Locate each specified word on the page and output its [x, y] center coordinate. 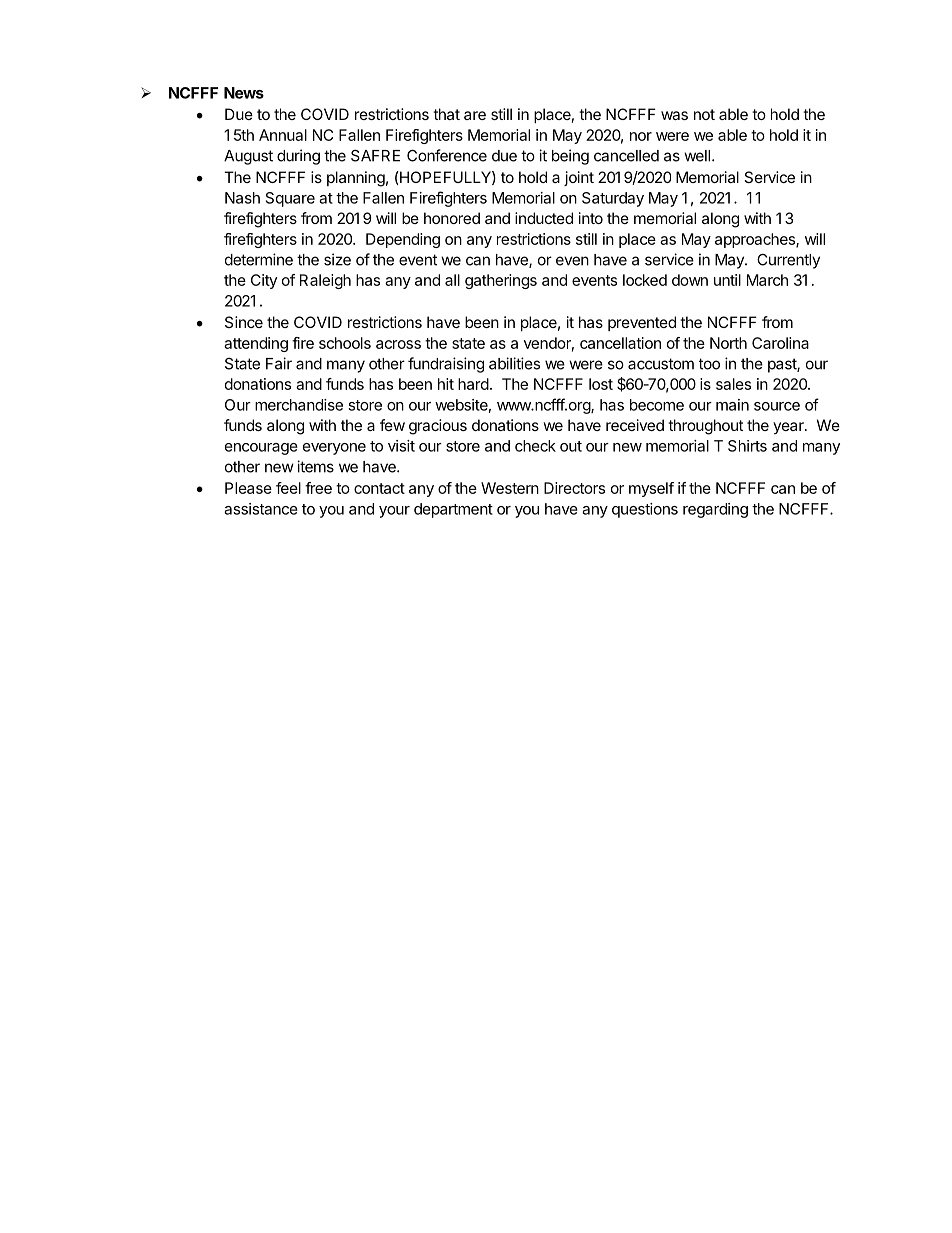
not [704, 114]
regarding [715, 510]
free [318, 488]
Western [510, 488]
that [446, 114]
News [244, 93]
